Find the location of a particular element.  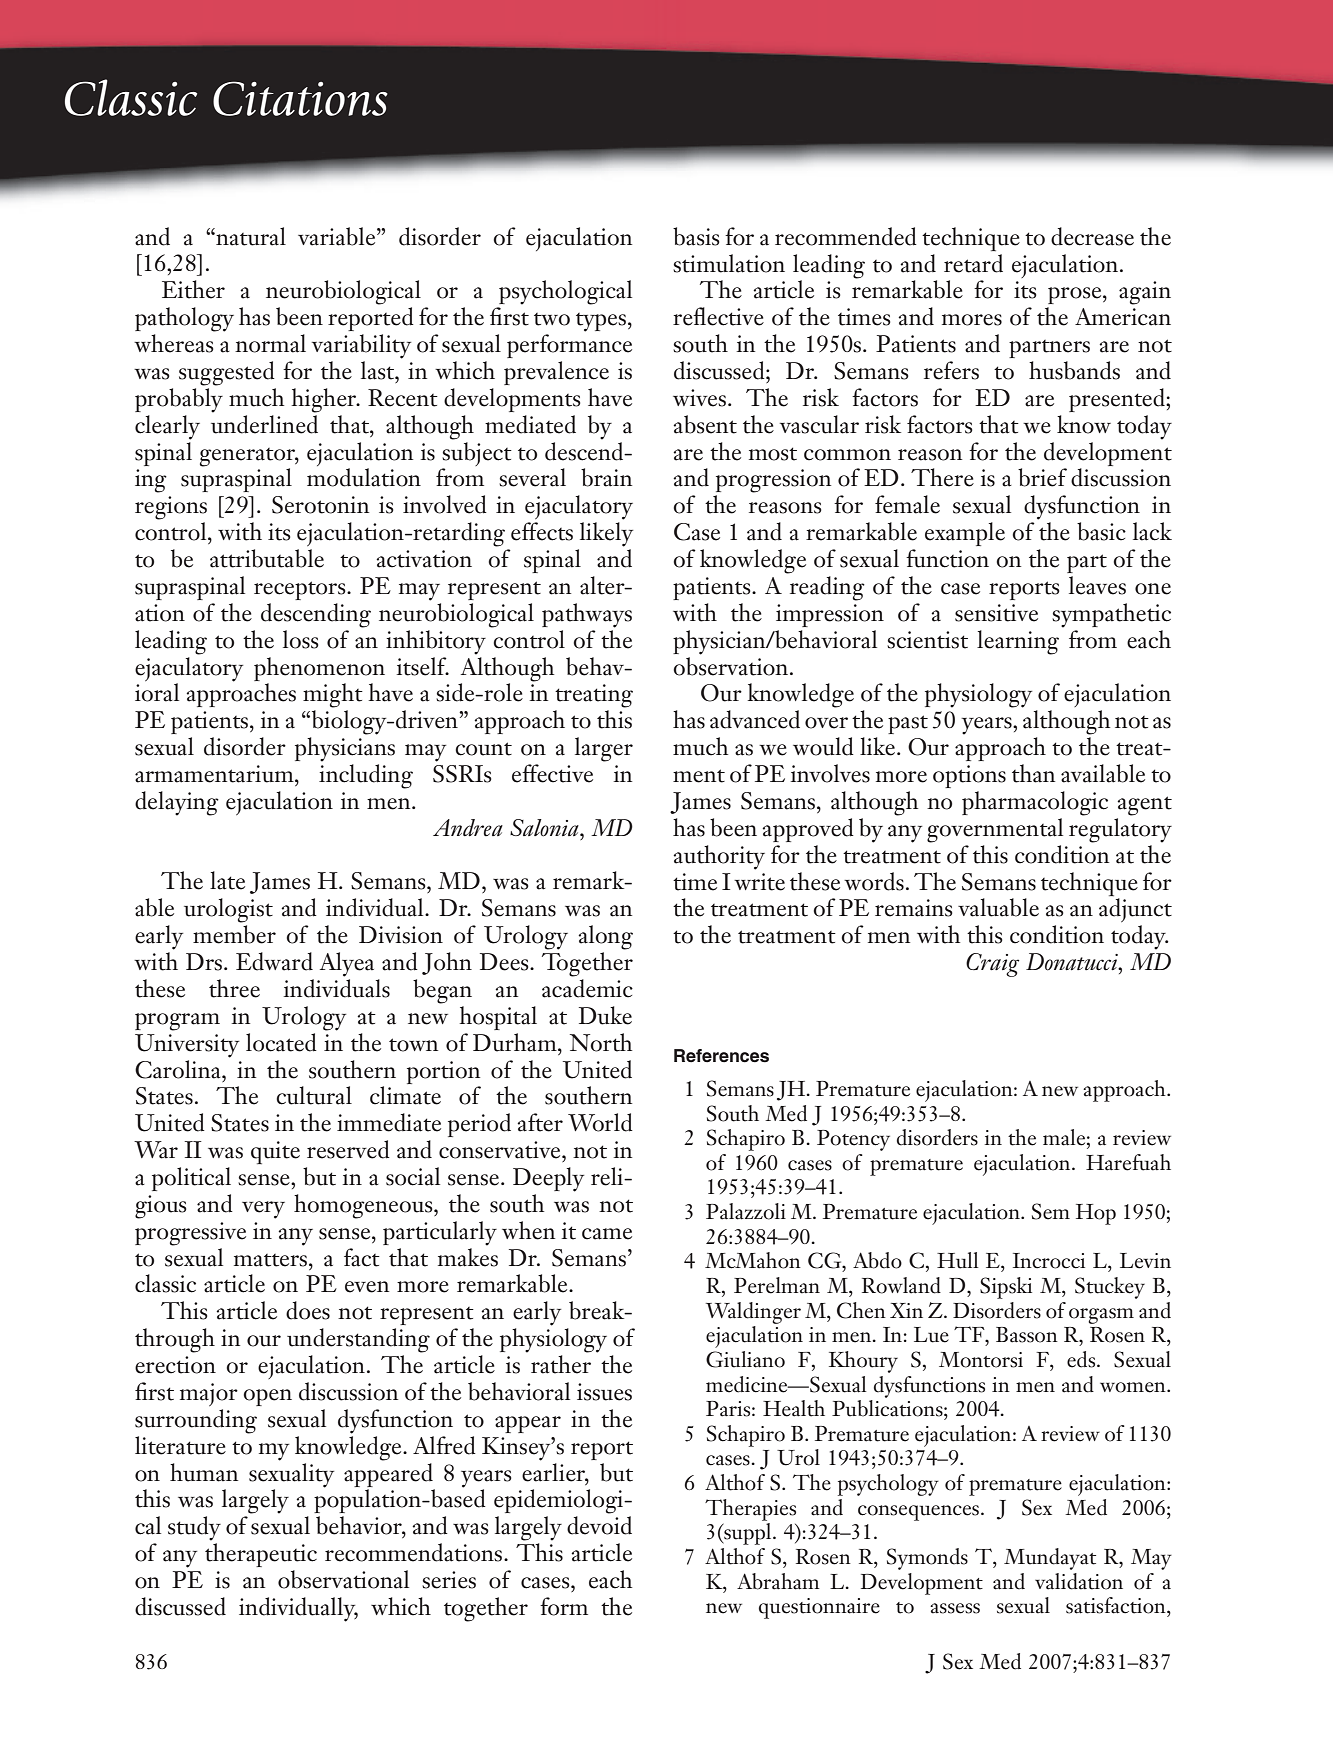

pathways is located at coordinates (587, 615).
